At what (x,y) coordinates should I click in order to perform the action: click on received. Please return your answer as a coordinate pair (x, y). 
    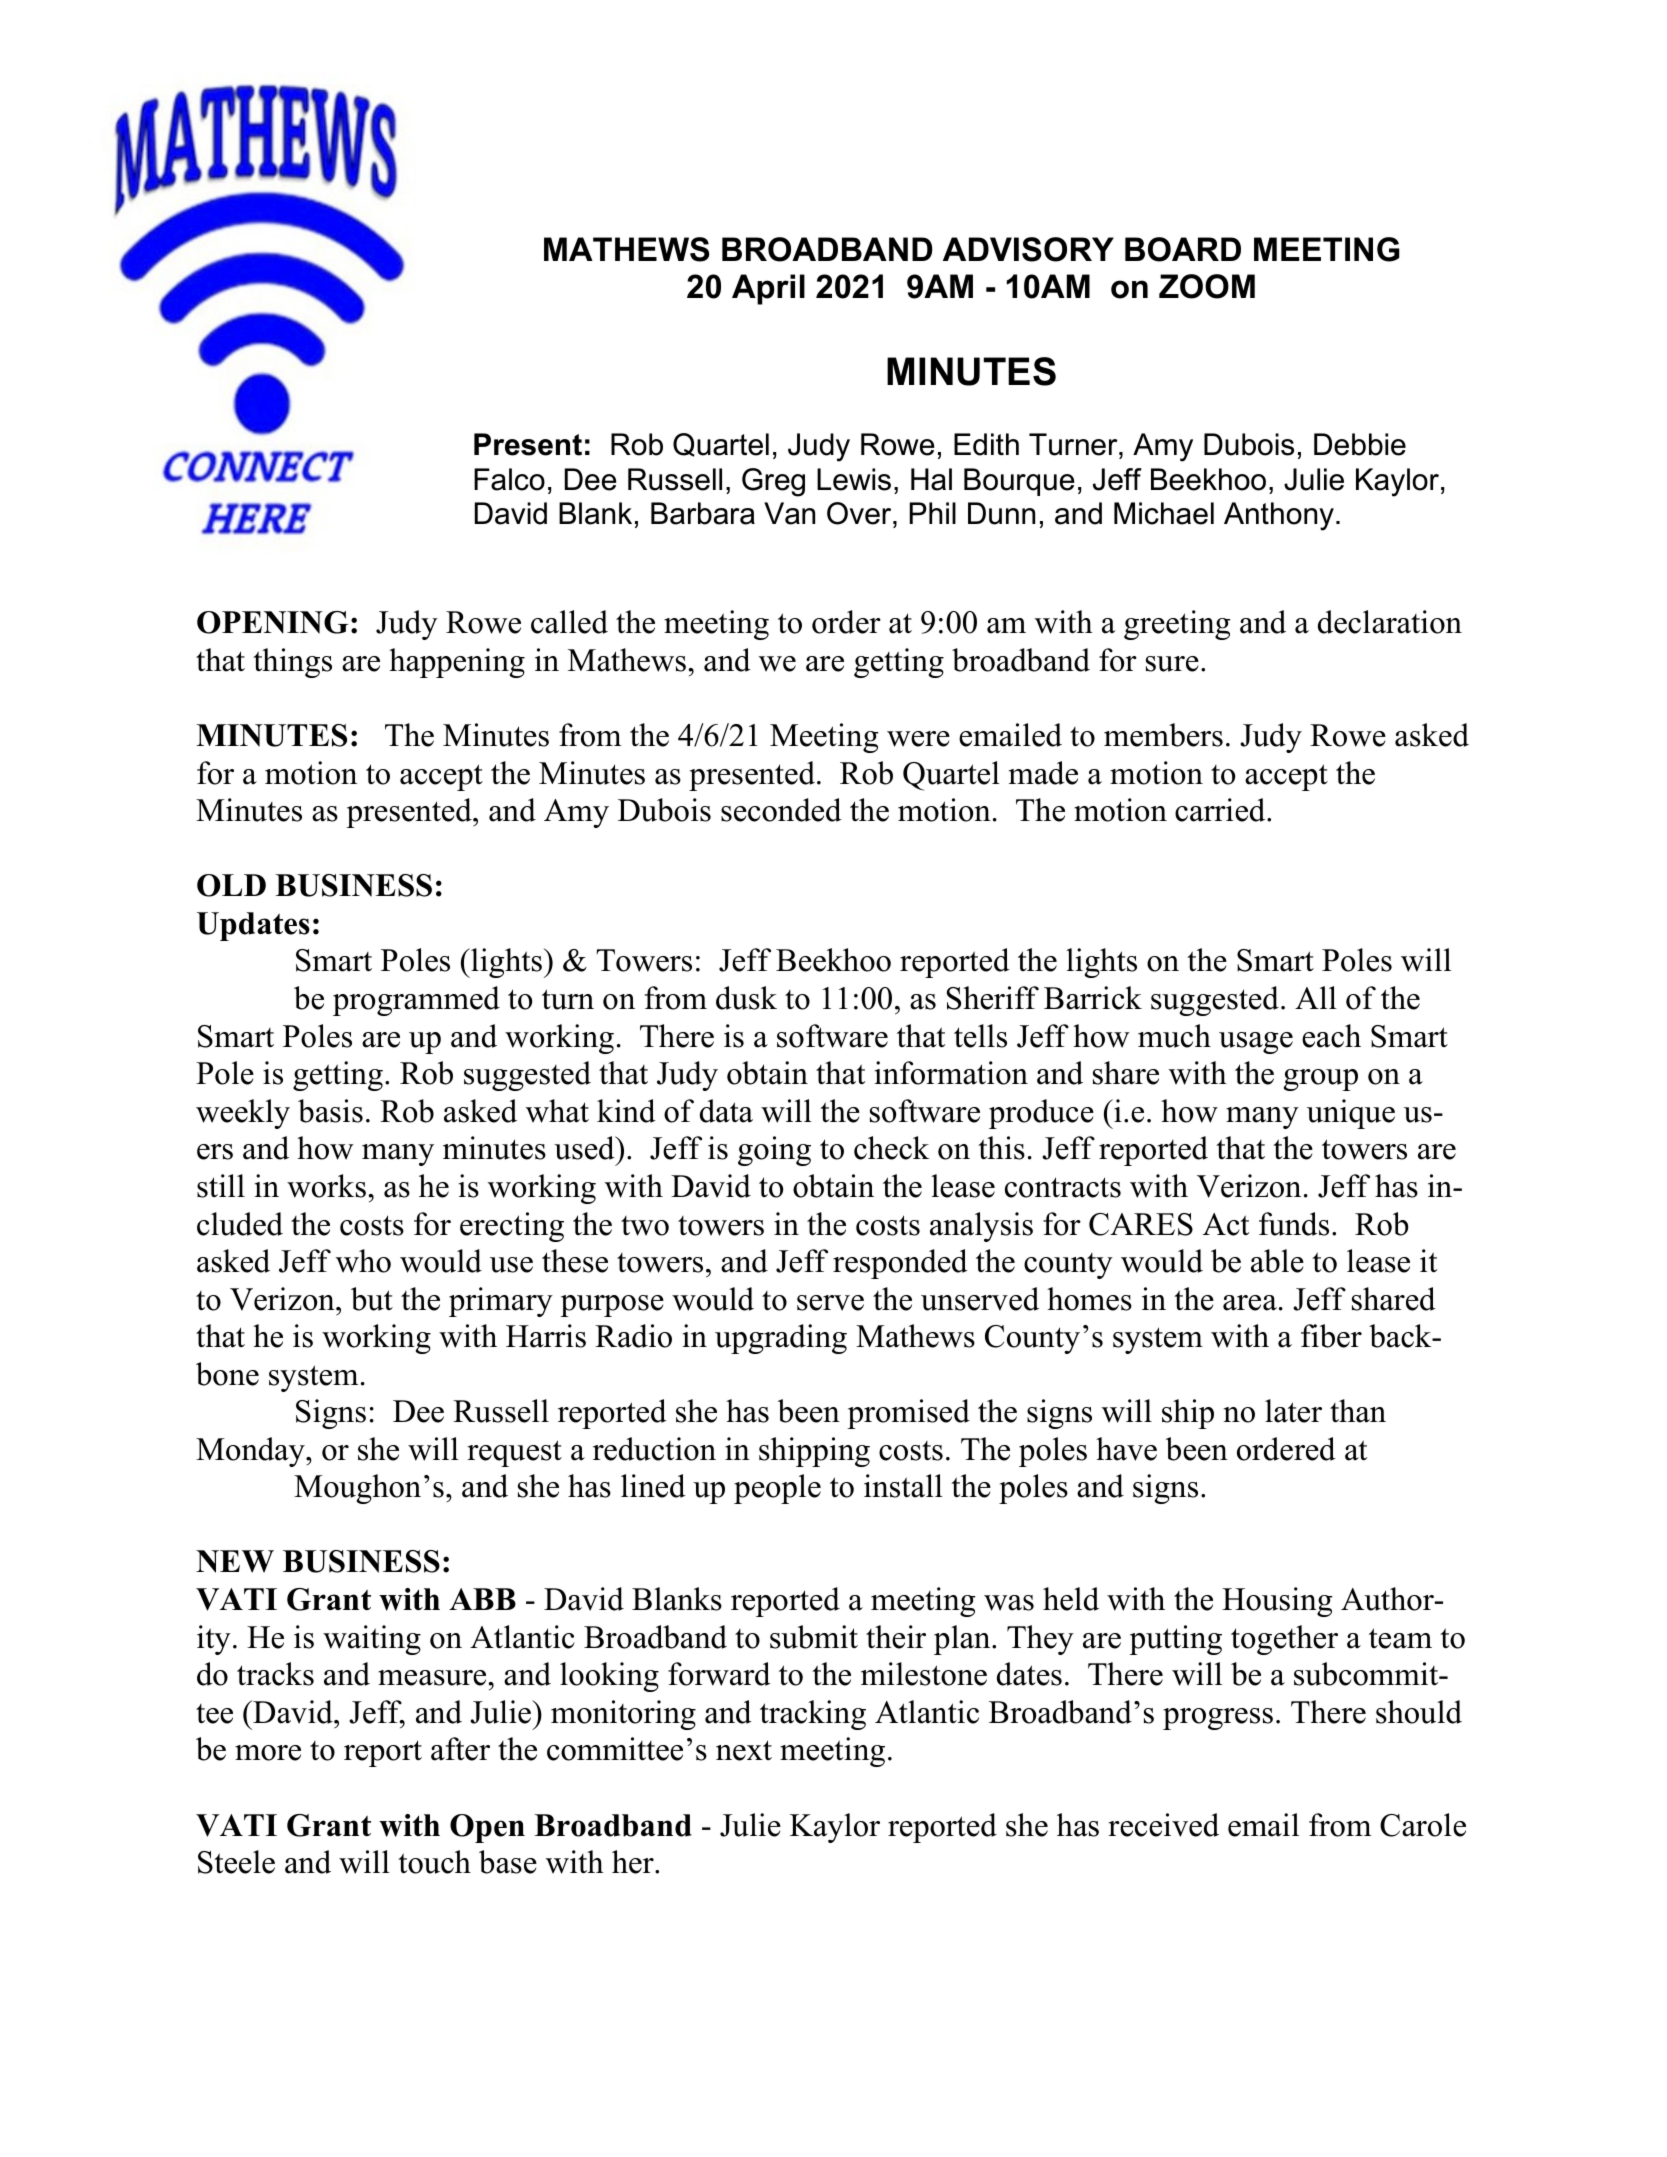
    Looking at the image, I should click on (1163, 1825).
